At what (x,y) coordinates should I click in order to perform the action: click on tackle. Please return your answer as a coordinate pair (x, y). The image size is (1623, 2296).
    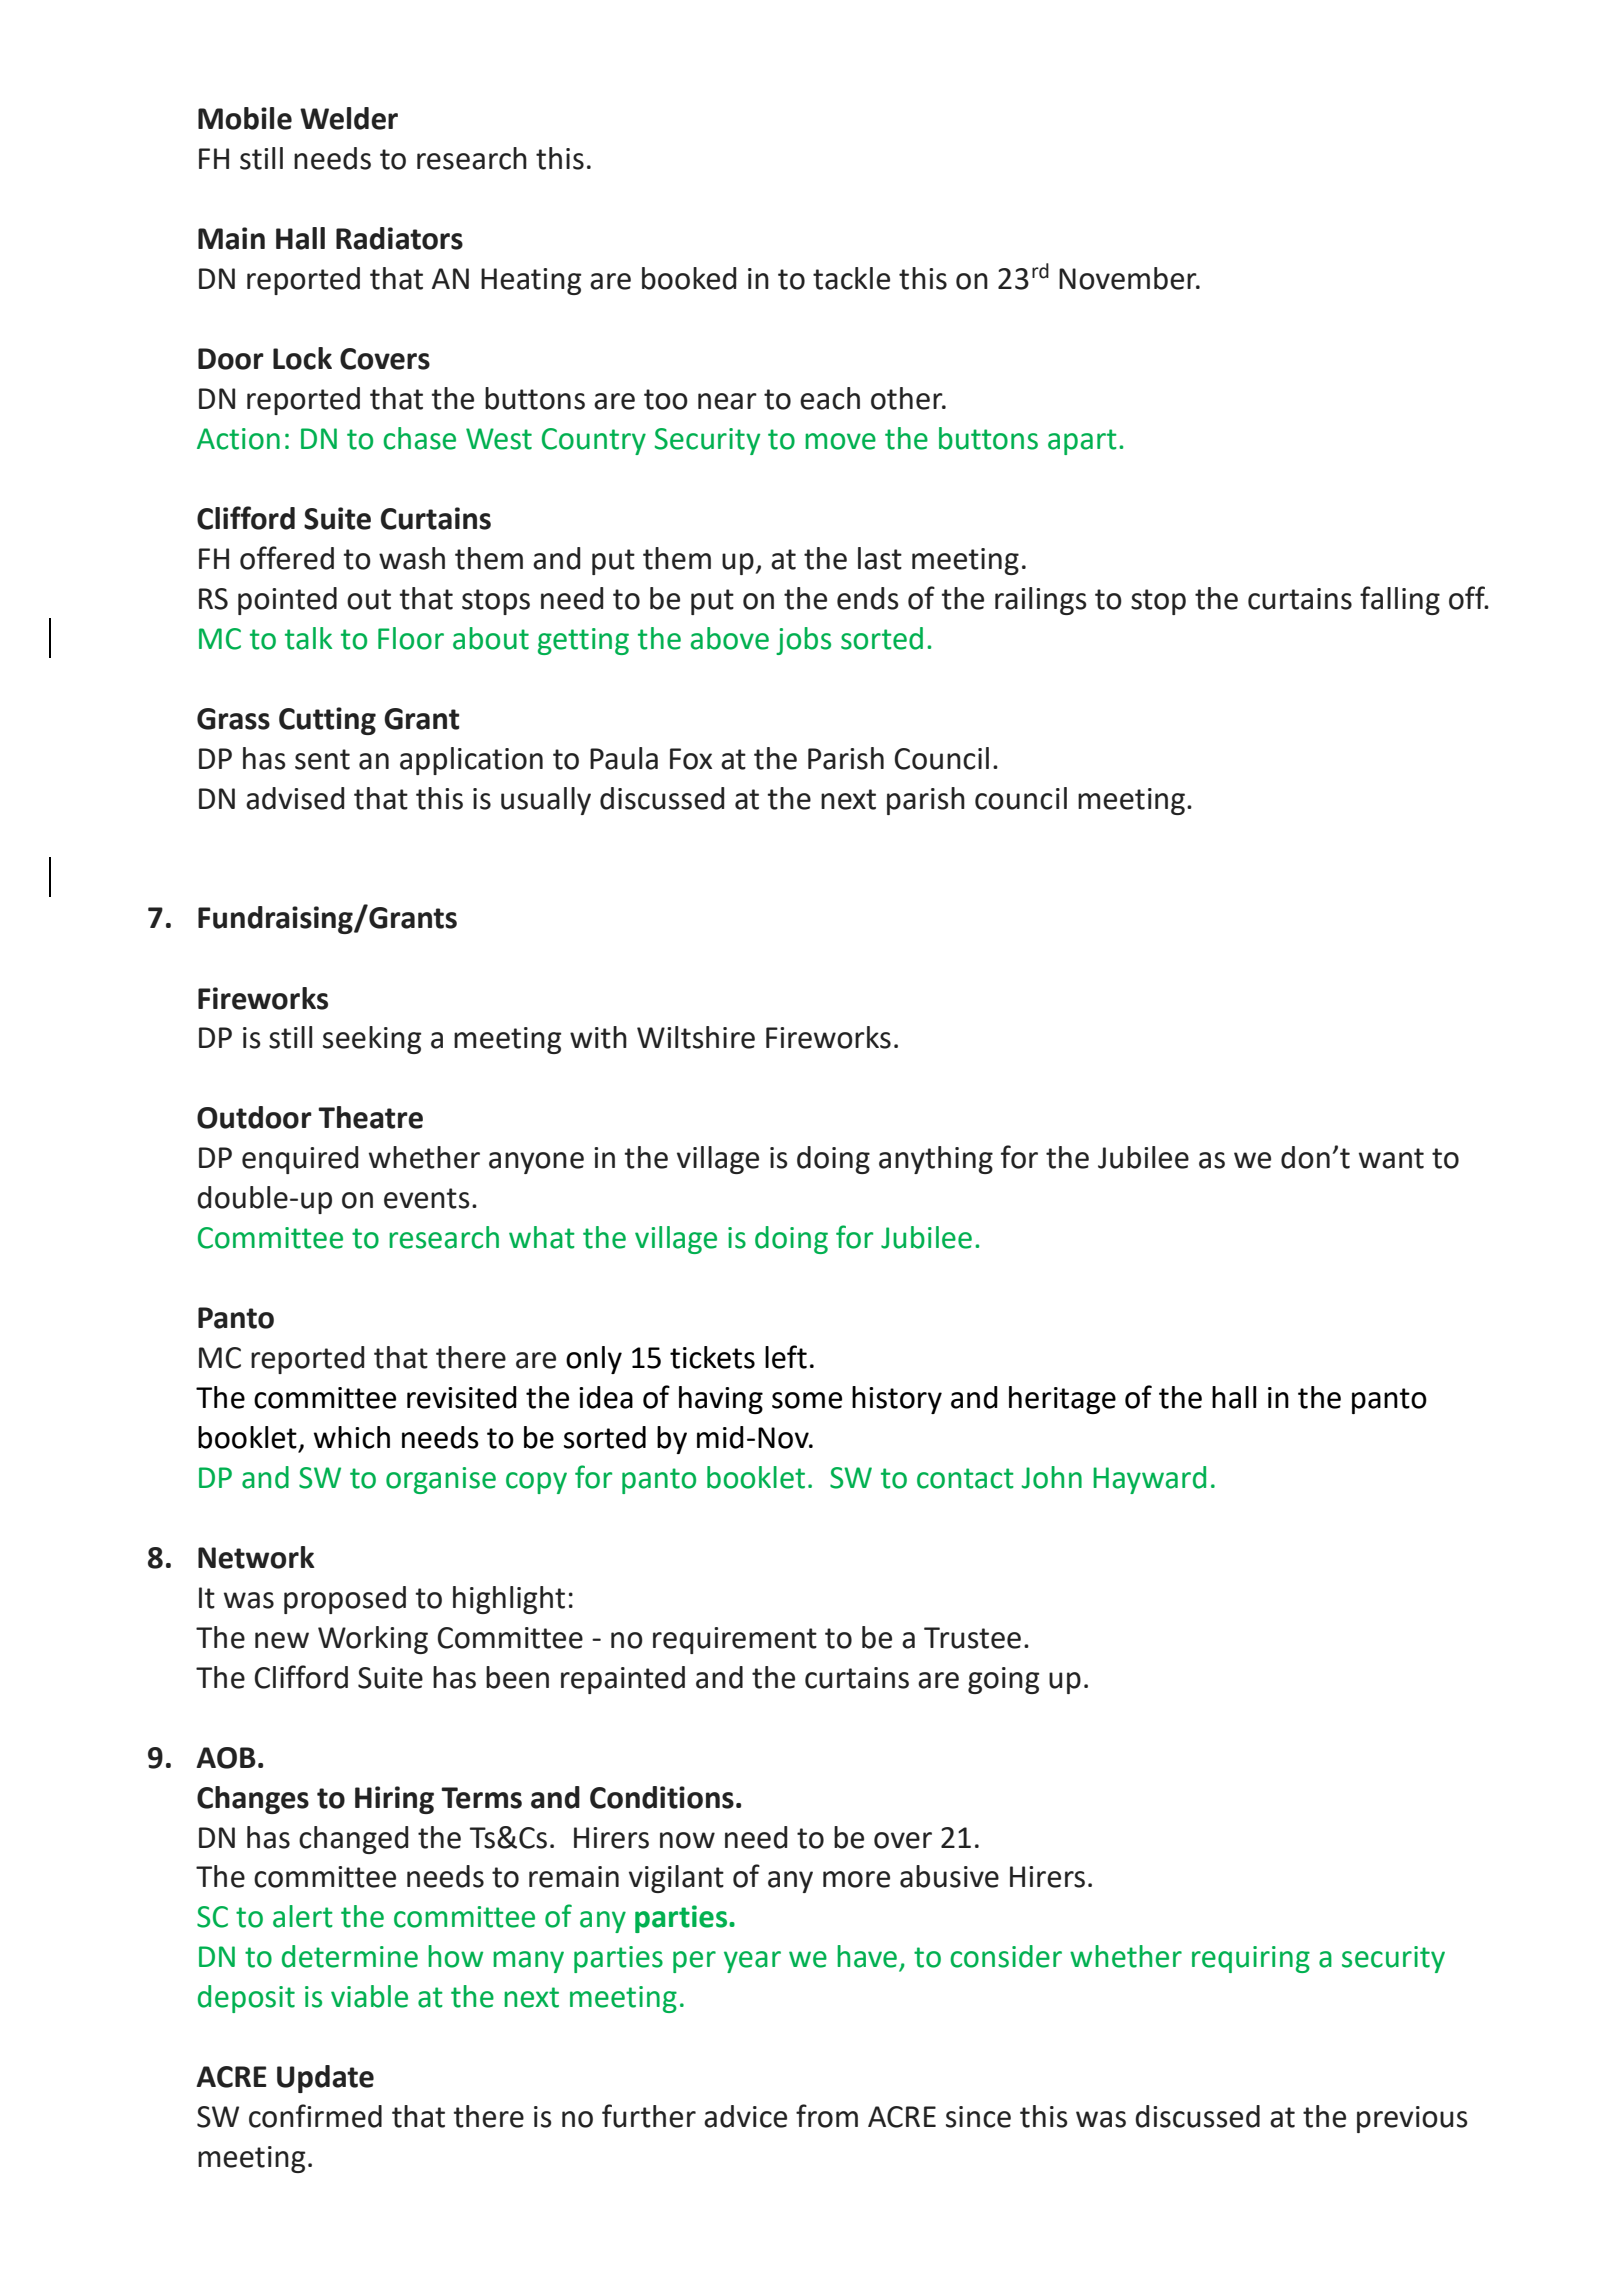
    Looking at the image, I should click on (851, 278).
